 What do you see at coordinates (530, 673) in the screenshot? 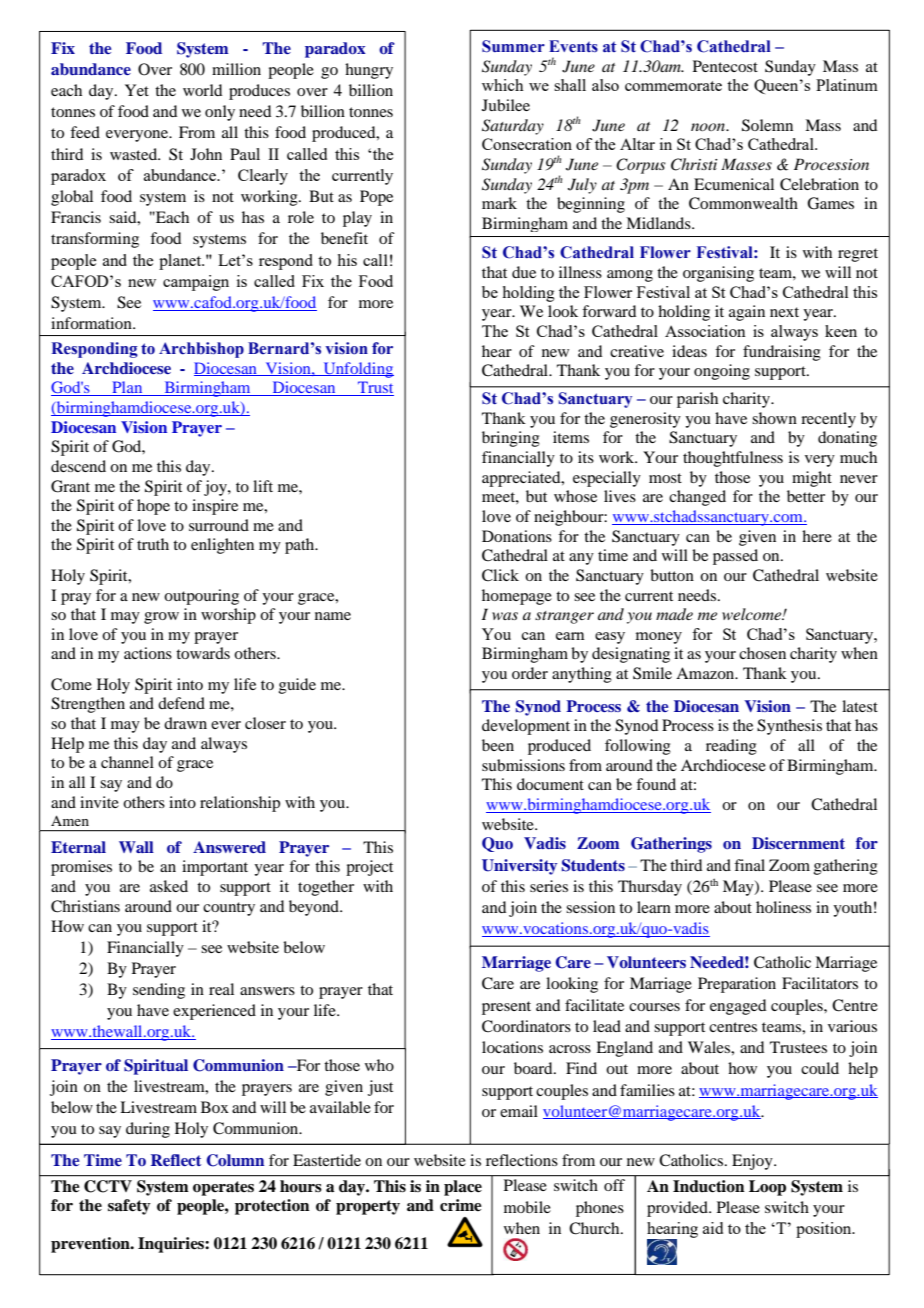
I see `order` at bounding box center [530, 673].
